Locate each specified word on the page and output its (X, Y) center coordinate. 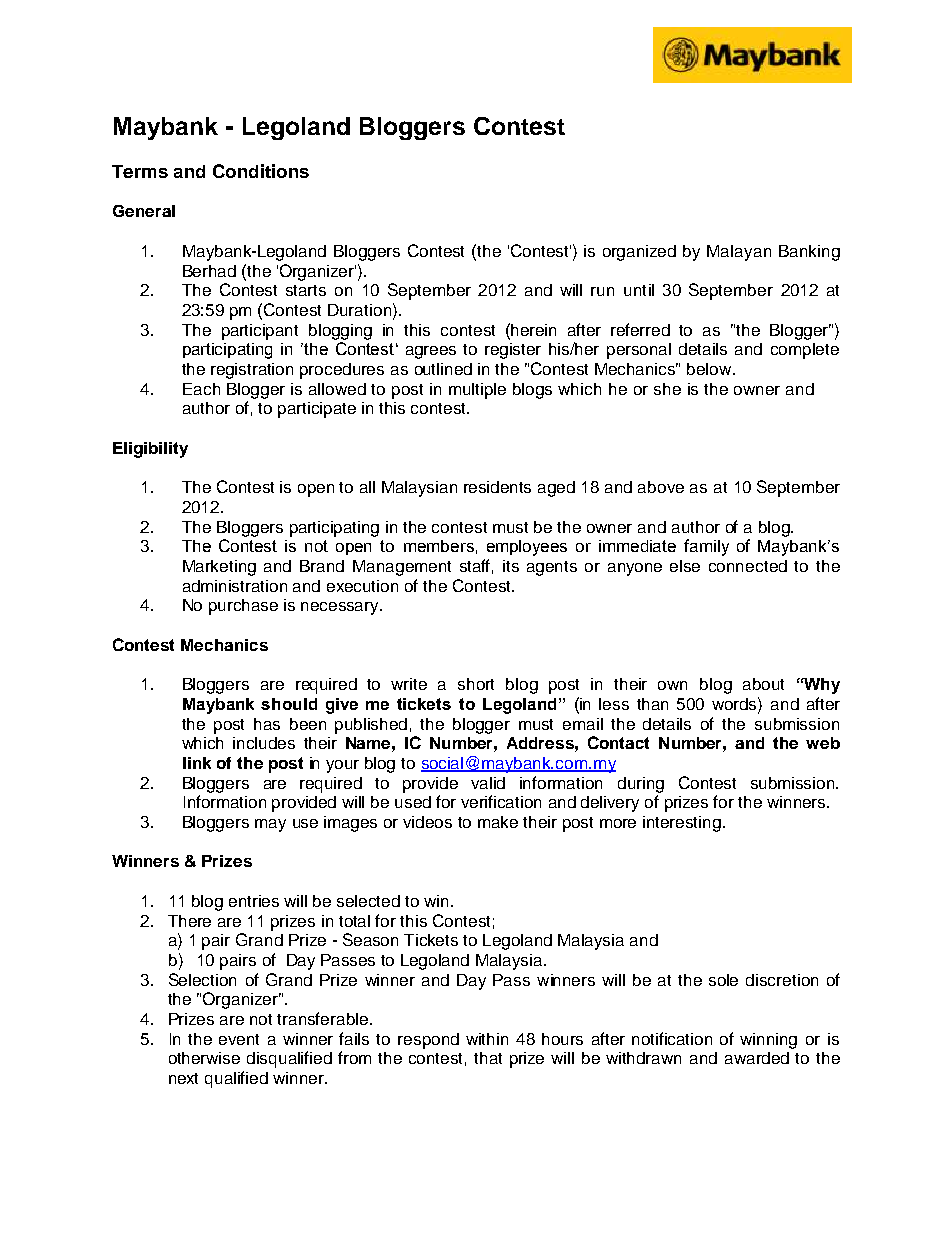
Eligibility (150, 450)
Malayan (739, 253)
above (661, 487)
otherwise (204, 1058)
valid (488, 783)
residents (497, 487)
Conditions (261, 171)
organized (639, 253)
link (197, 763)
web (823, 743)
